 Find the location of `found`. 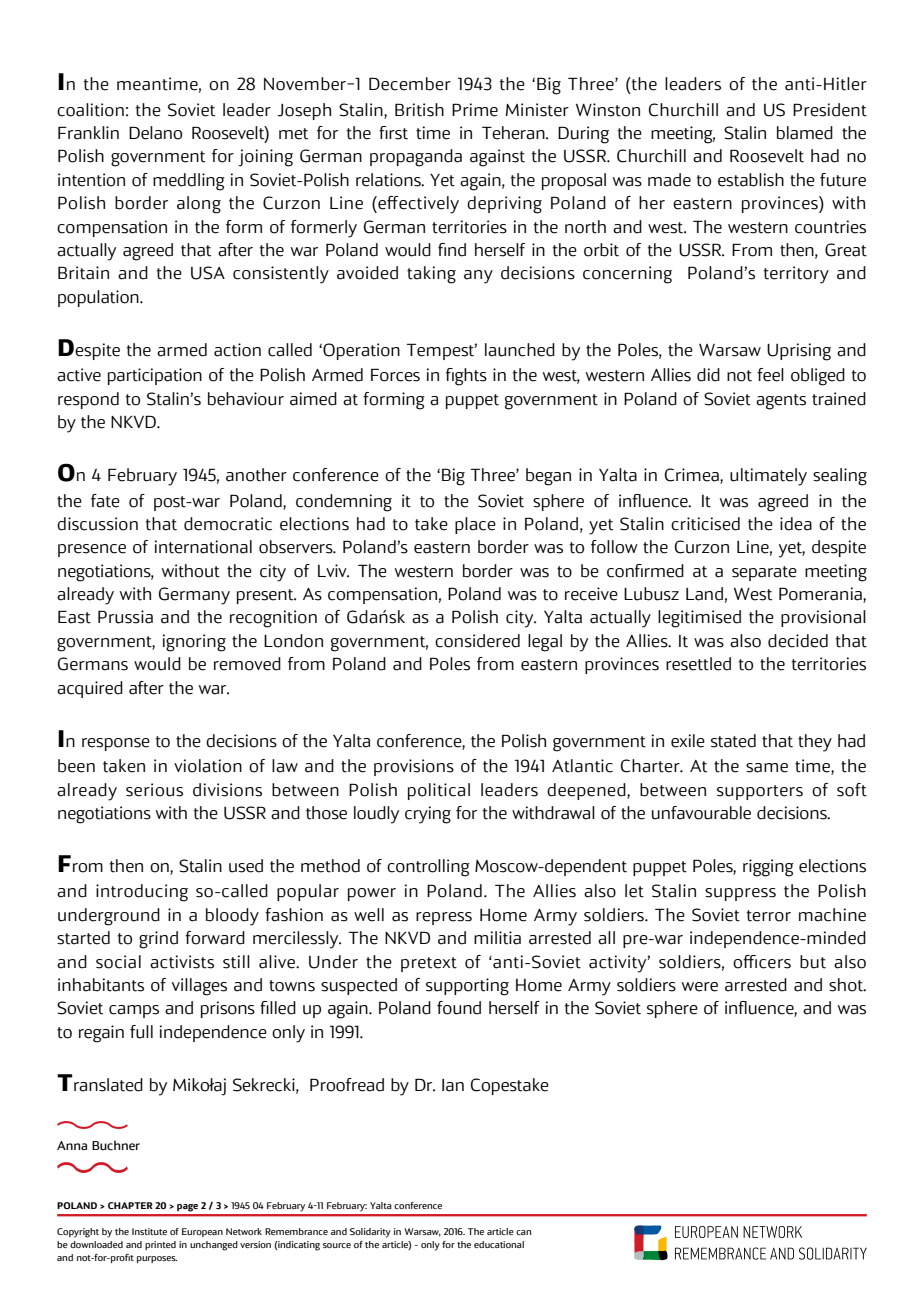

found is located at coordinates (459, 1008).
